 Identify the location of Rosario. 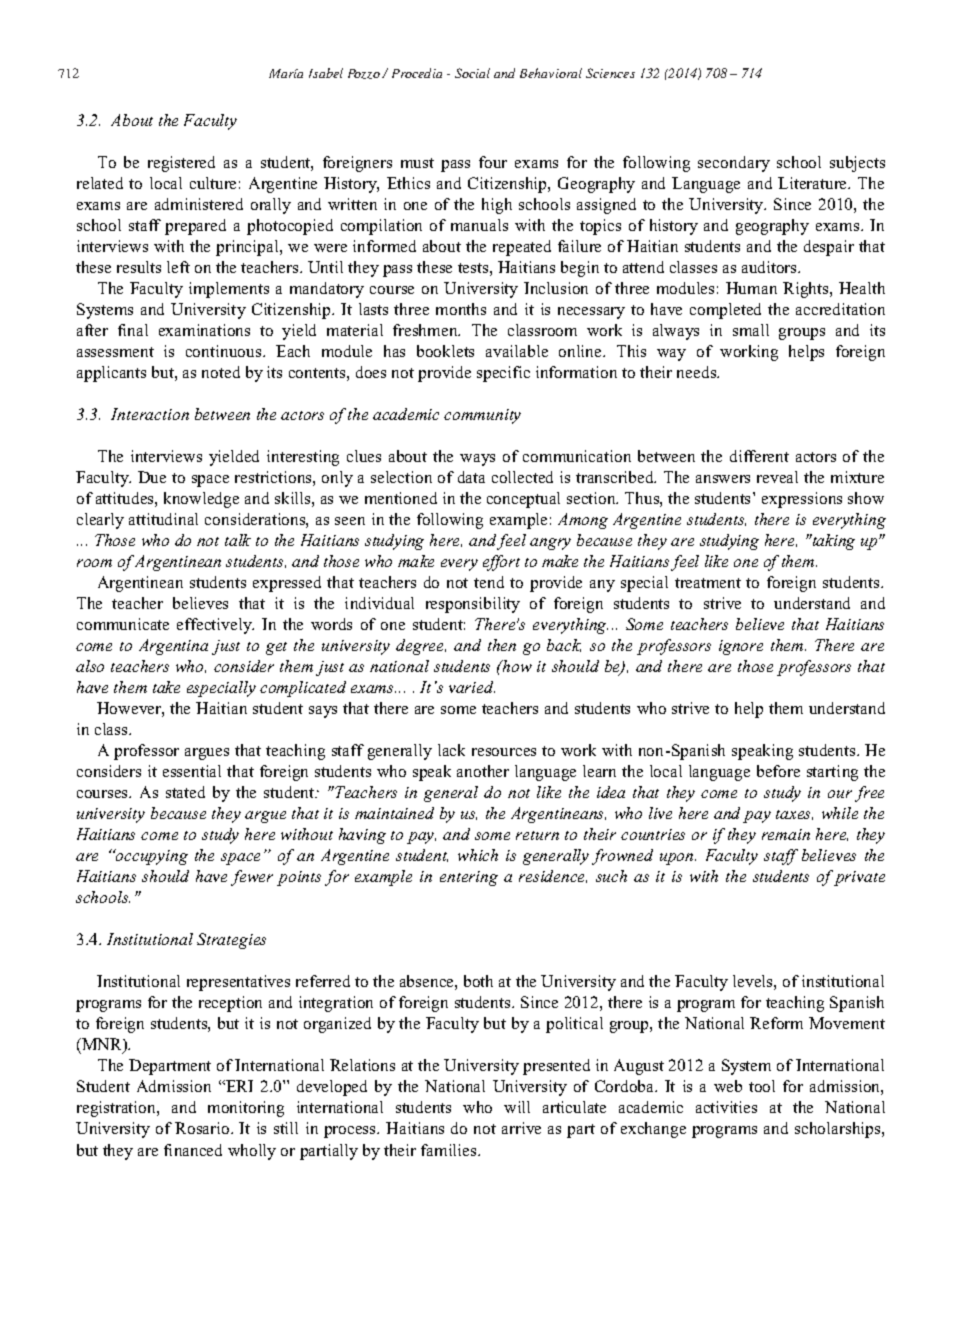
(203, 1128).
